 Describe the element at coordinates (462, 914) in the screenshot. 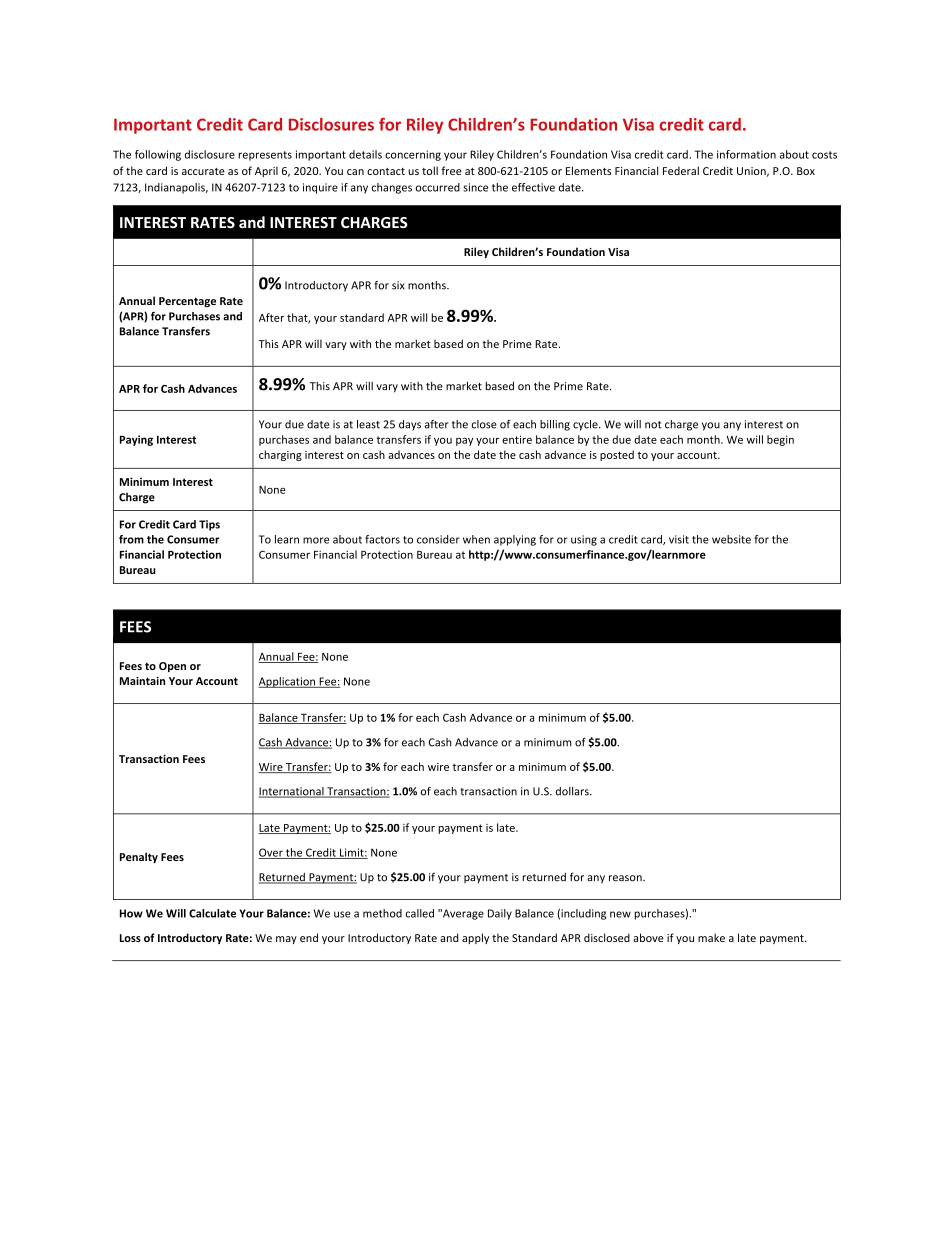

I see `Average` at that location.
